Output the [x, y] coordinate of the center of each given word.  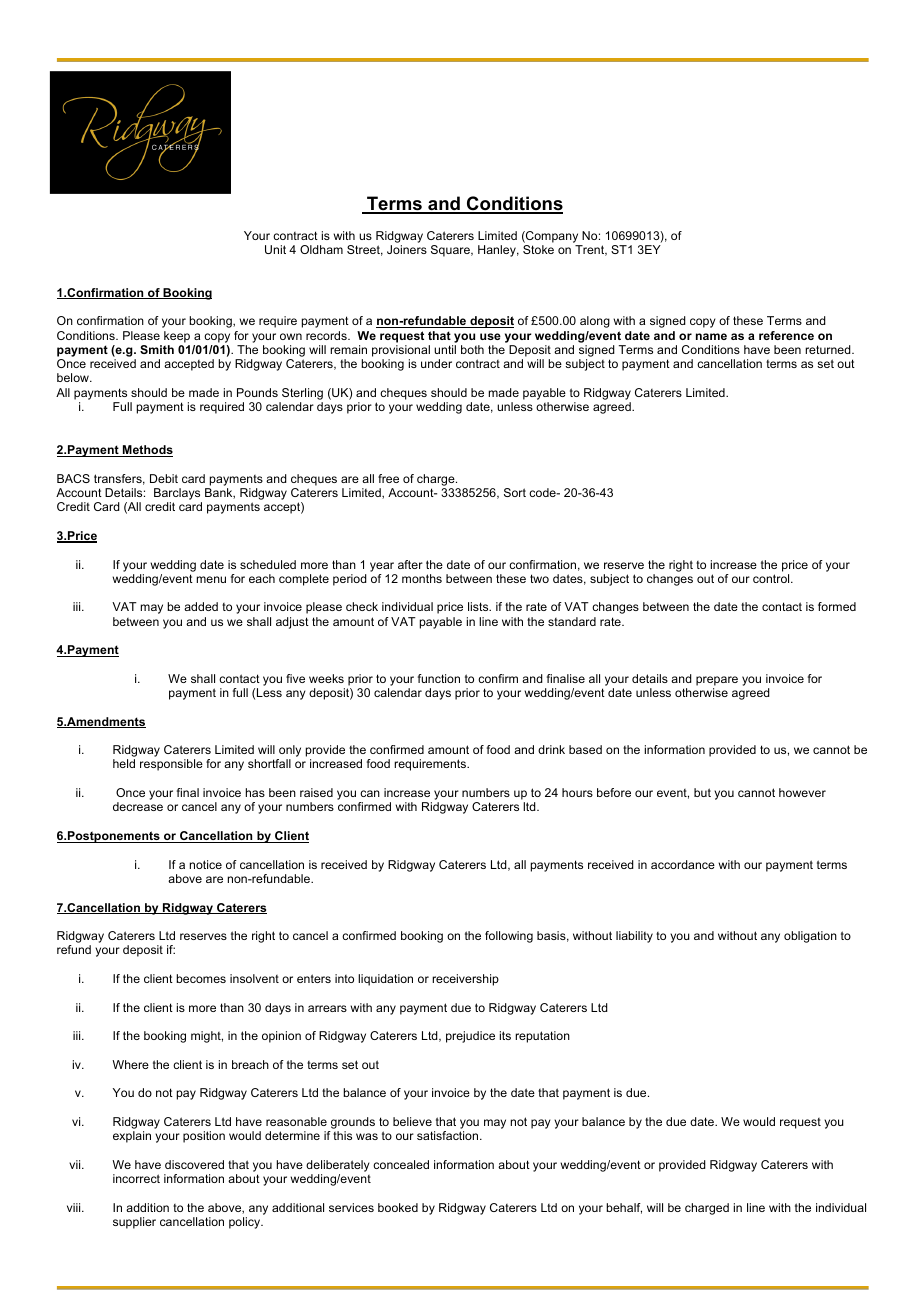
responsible [171, 765]
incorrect [136, 1178]
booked [398, 1207]
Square [451, 251]
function [439, 678]
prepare [717, 681]
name [711, 336]
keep [177, 337]
